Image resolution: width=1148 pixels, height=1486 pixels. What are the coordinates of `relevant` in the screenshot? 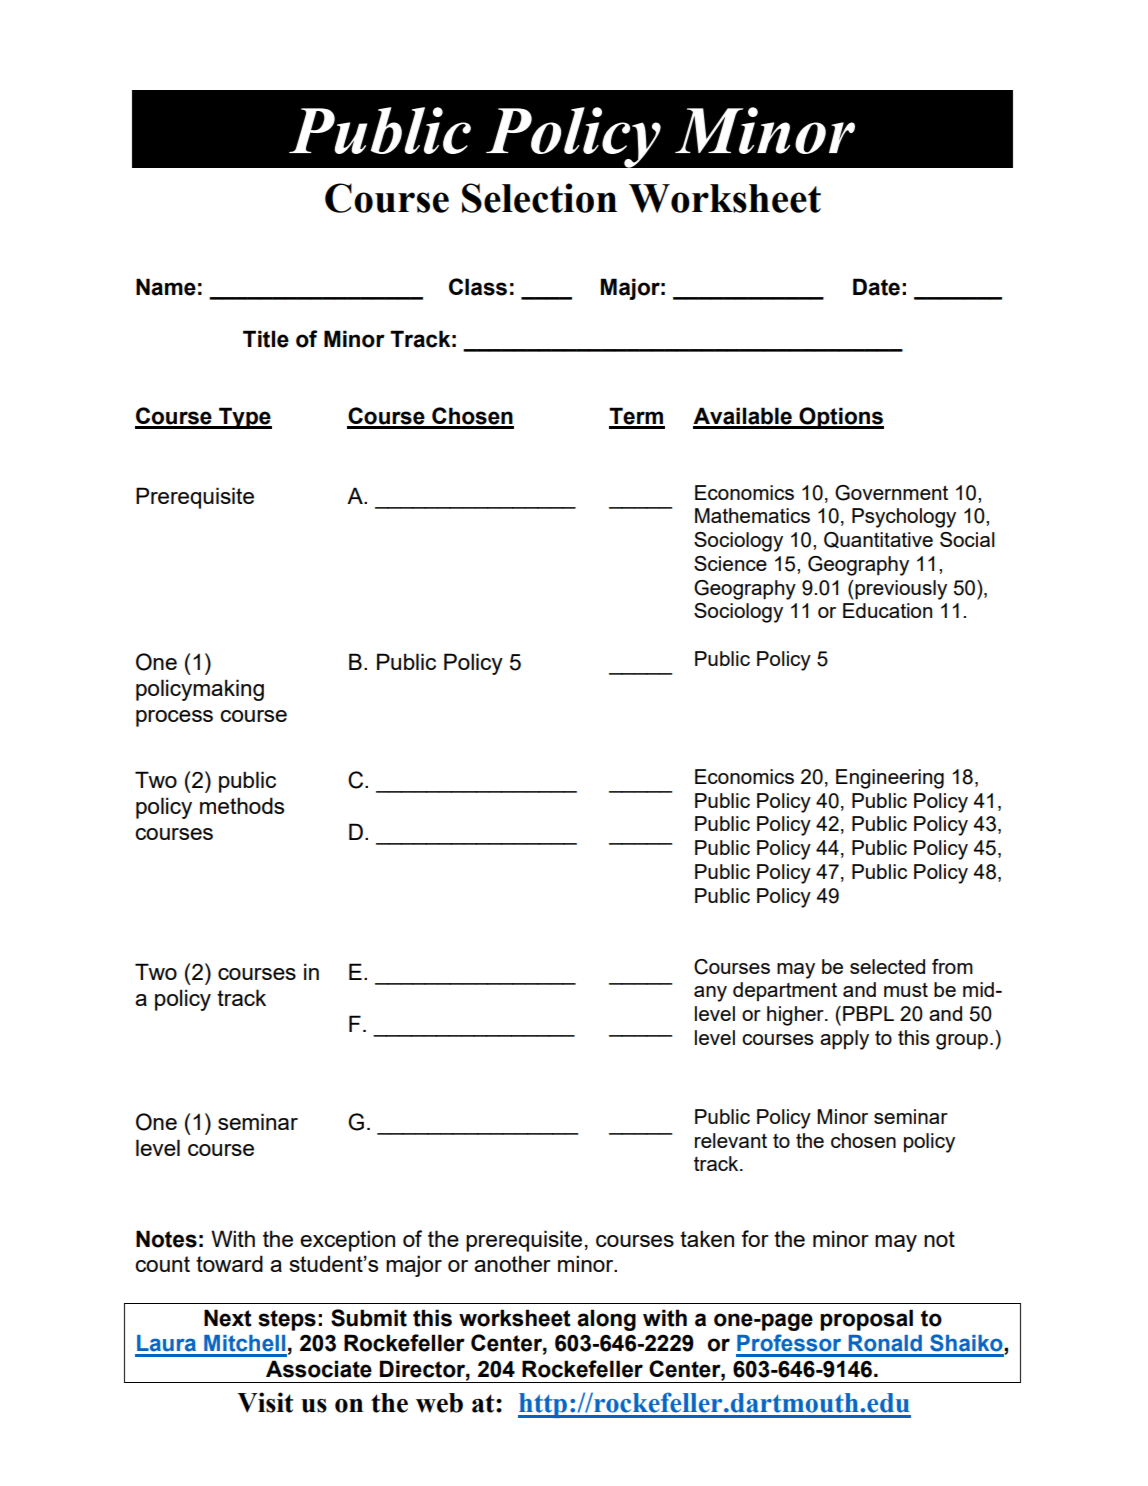 It's located at (731, 1140).
